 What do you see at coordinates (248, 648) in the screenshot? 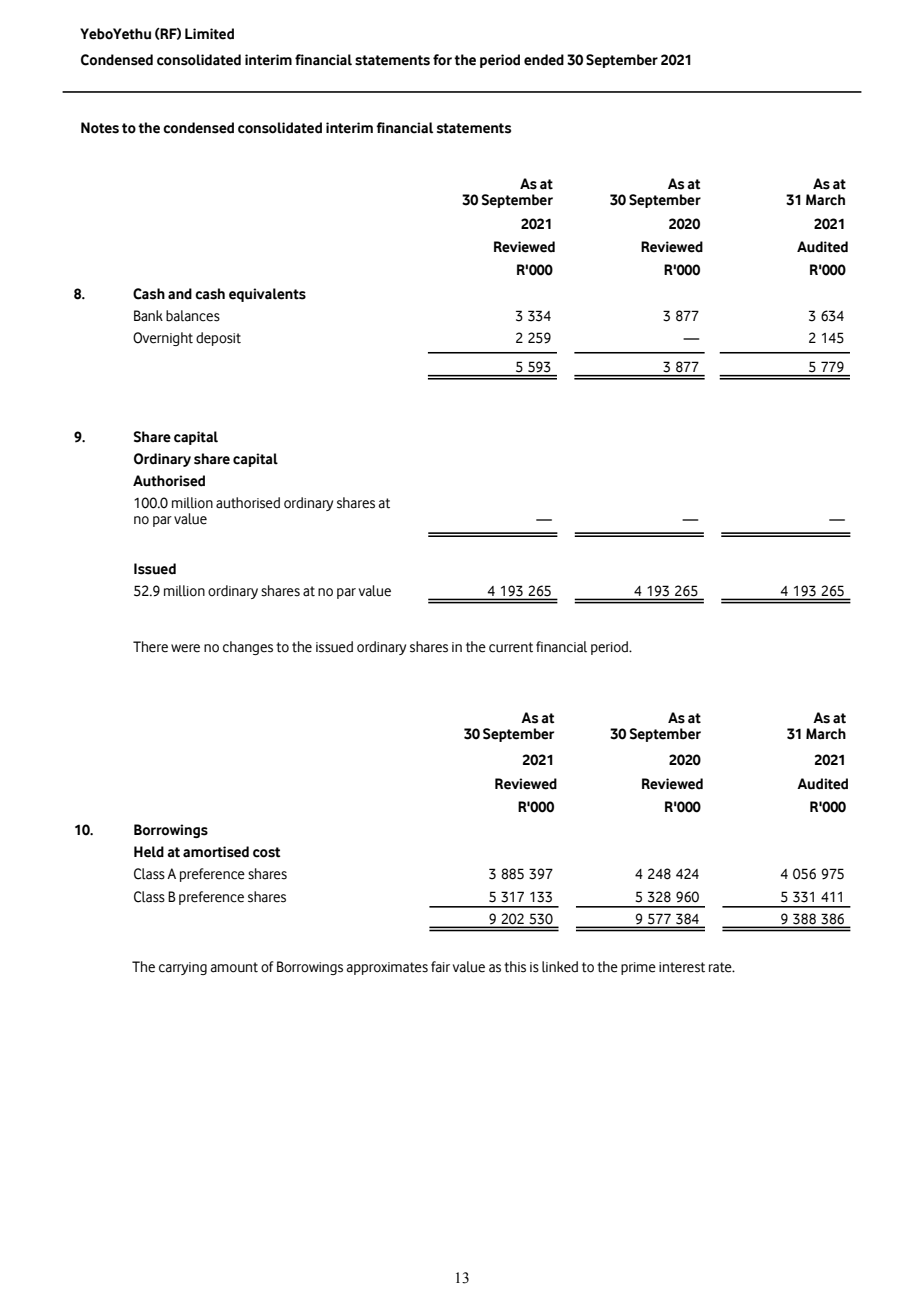
I see `changes` at bounding box center [248, 648].
